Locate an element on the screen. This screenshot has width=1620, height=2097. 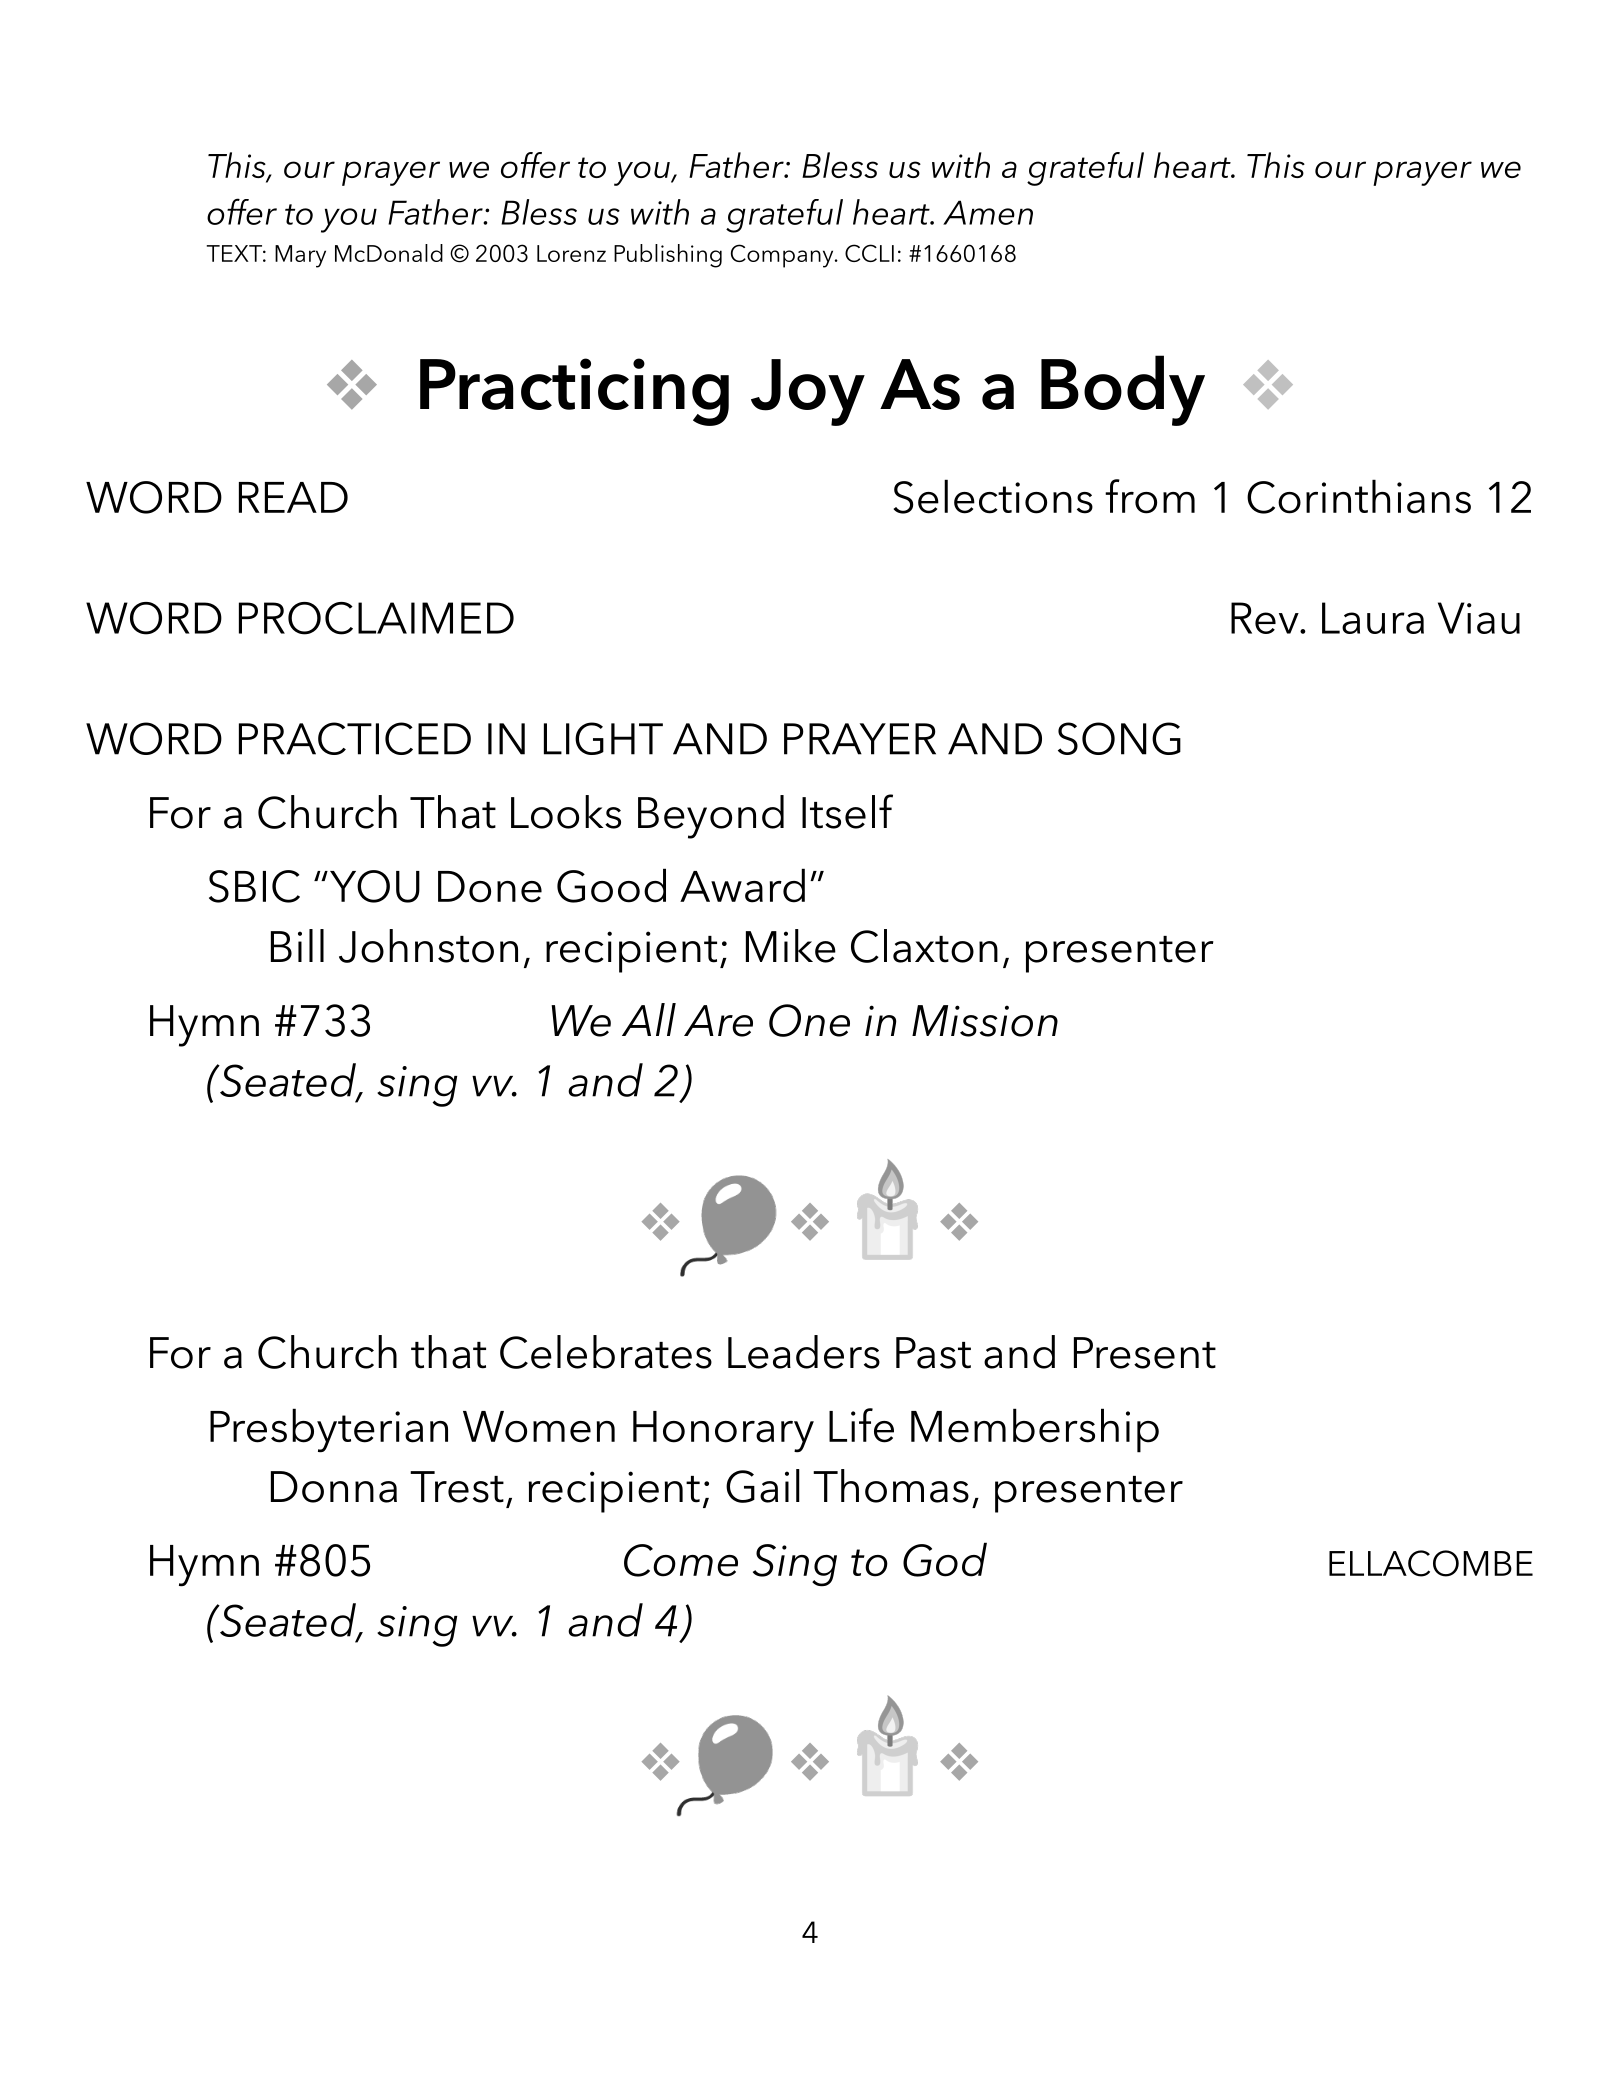
Thomas is located at coordinates (891, 1486).
